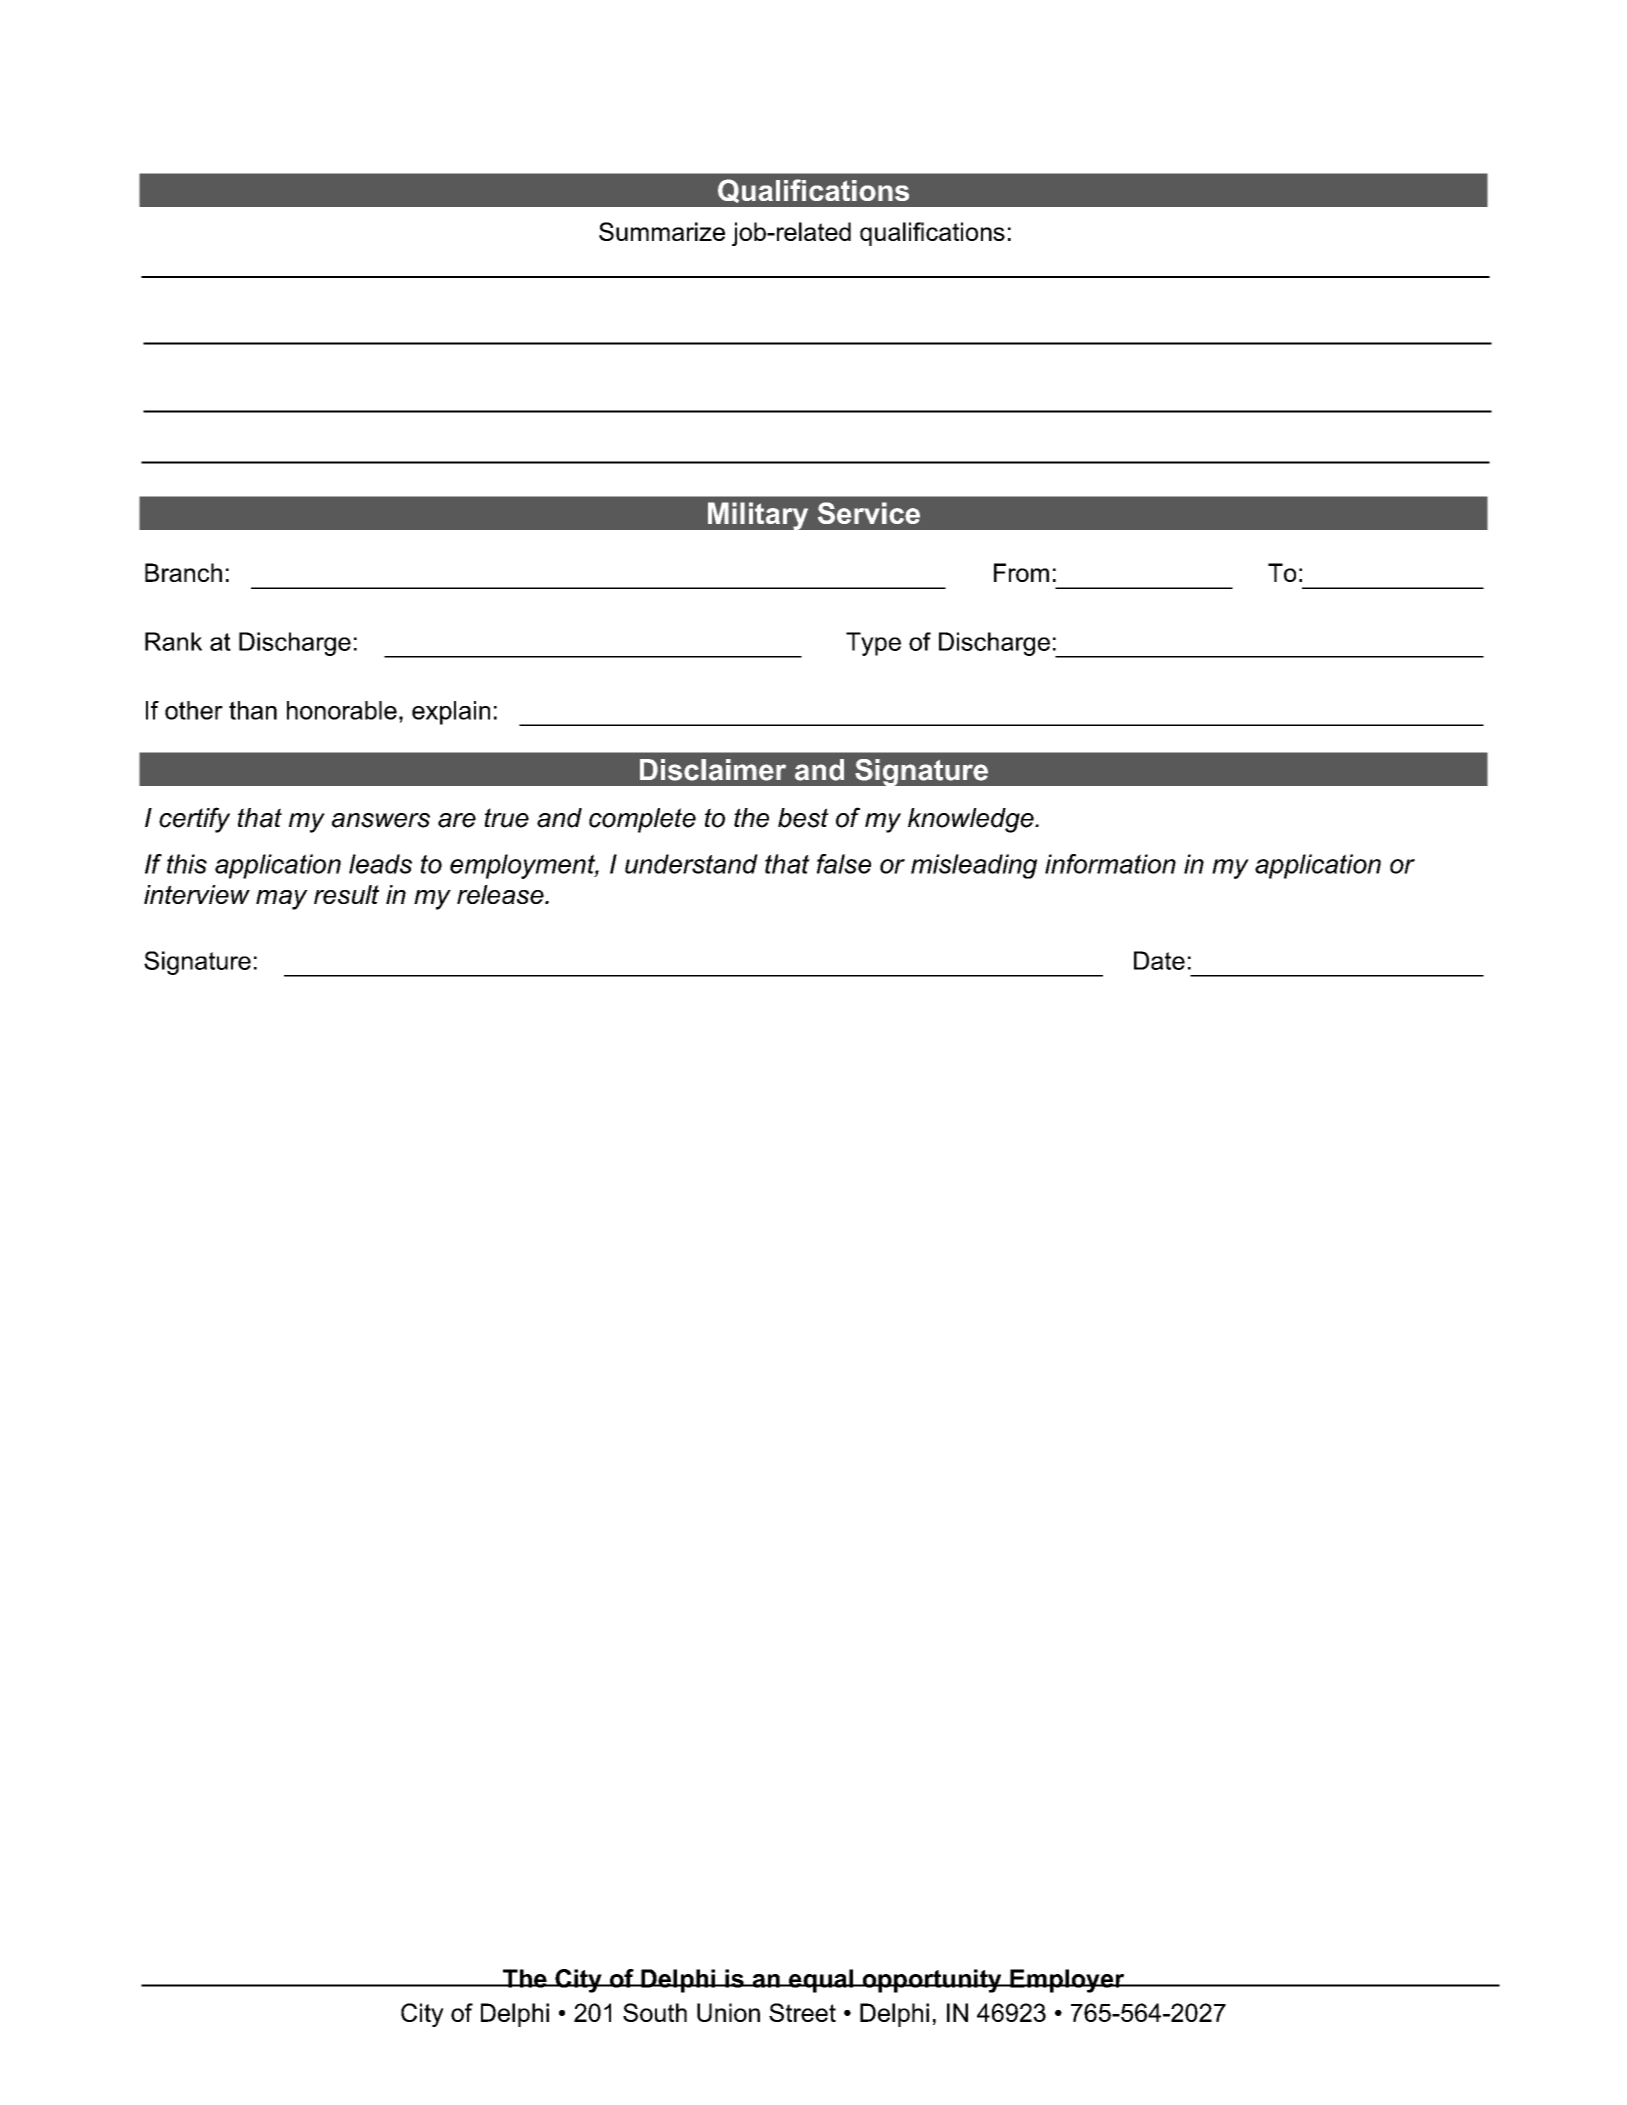  I want to click on Date, so click(1159, 960).
